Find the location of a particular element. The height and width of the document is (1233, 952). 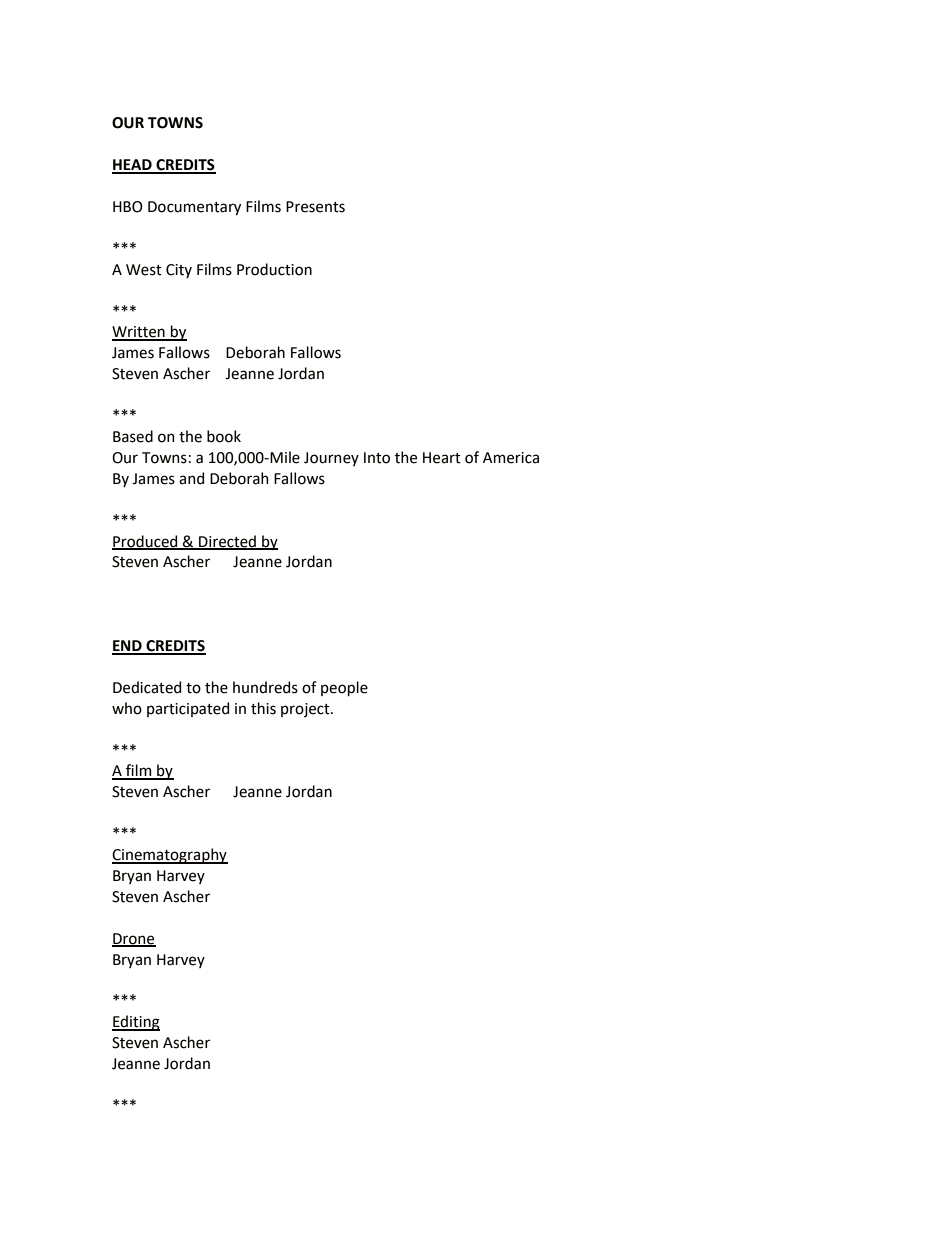

Production is located at coordinates (274, 269).
